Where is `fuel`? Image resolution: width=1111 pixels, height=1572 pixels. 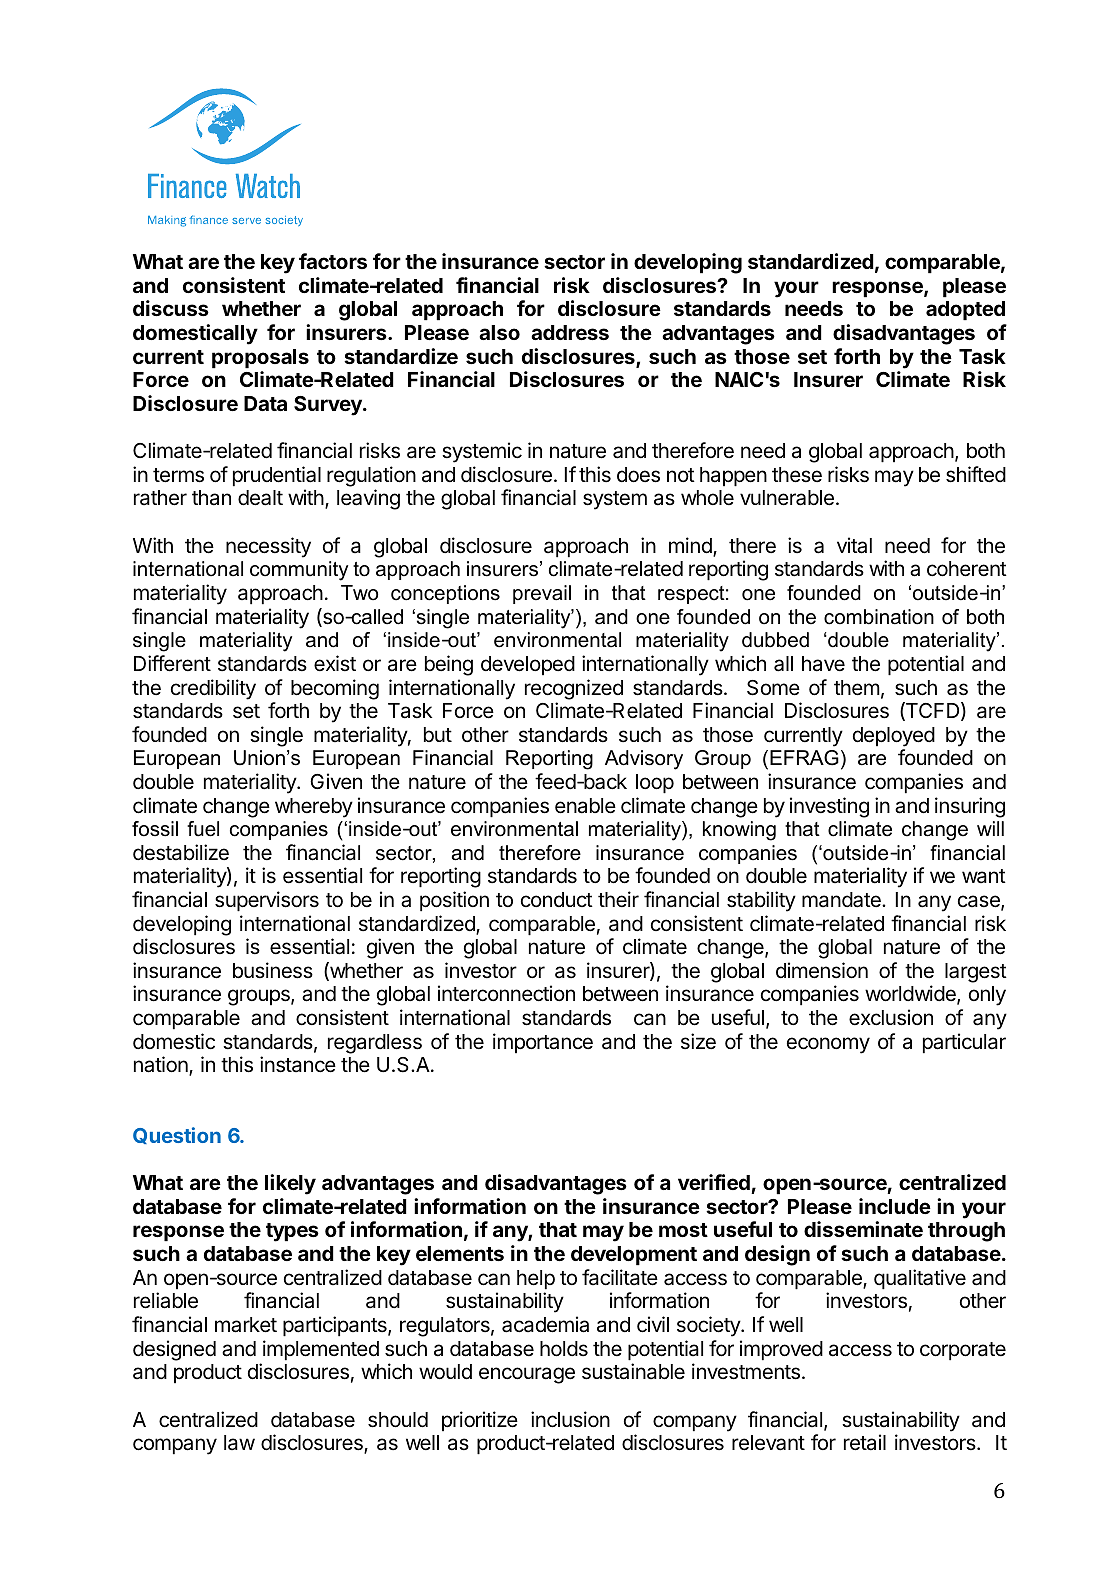
fuel is located at coordinates (203, 829).
